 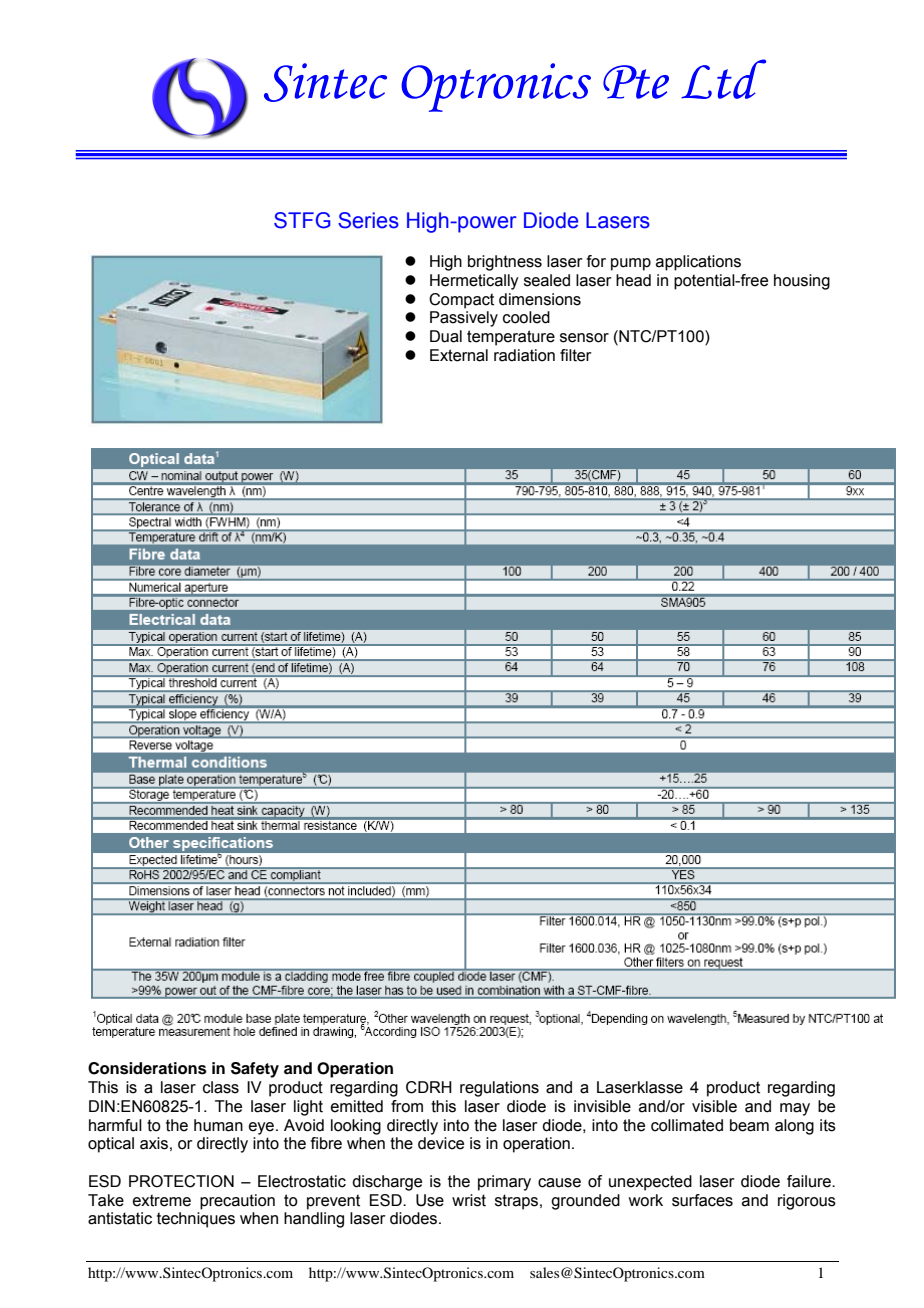 What do you see at coordinates (698, 263) in the image?
I see `applications` at bounding box center [698, 263].
